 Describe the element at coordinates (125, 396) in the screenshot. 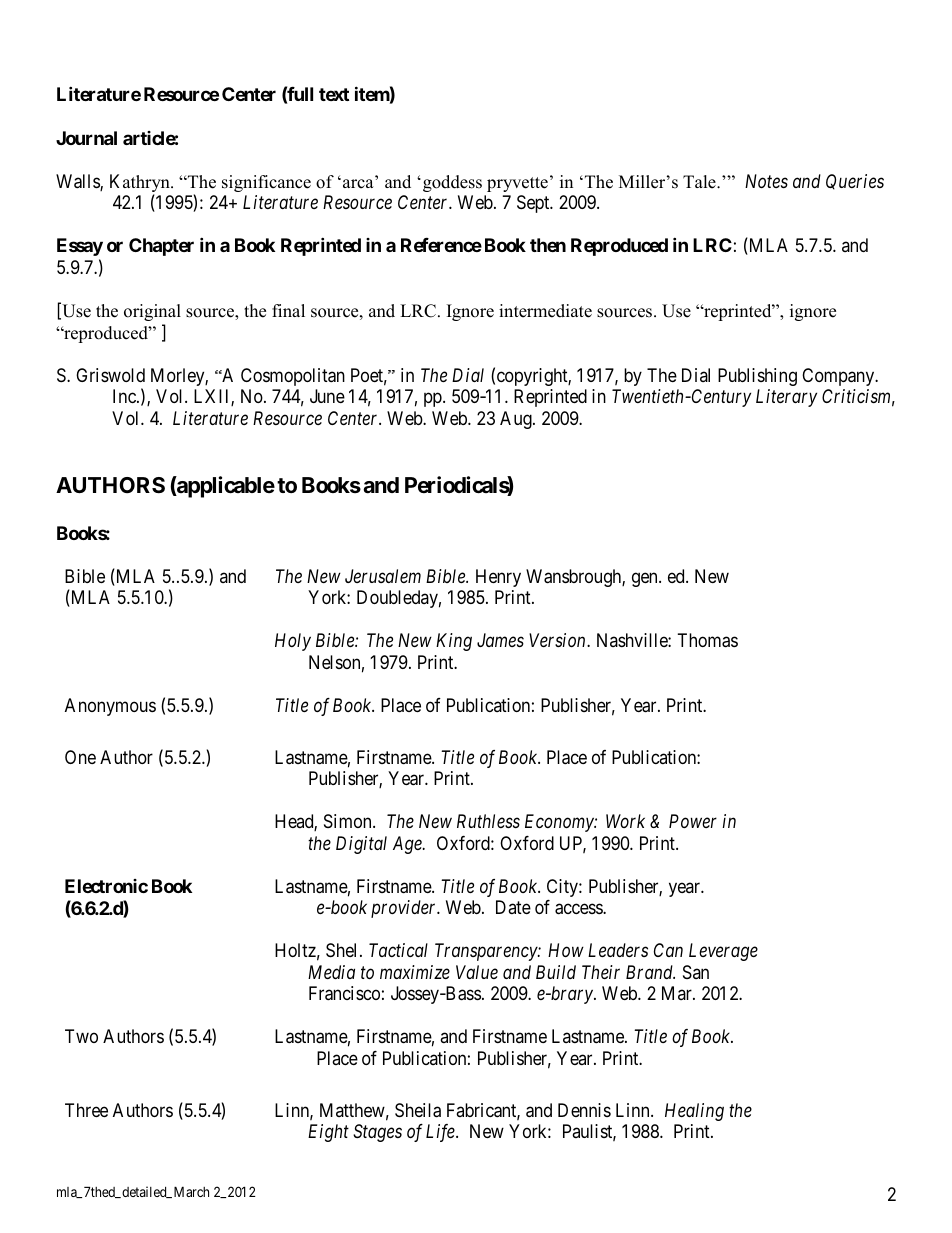

I see `Inc` at that location.
